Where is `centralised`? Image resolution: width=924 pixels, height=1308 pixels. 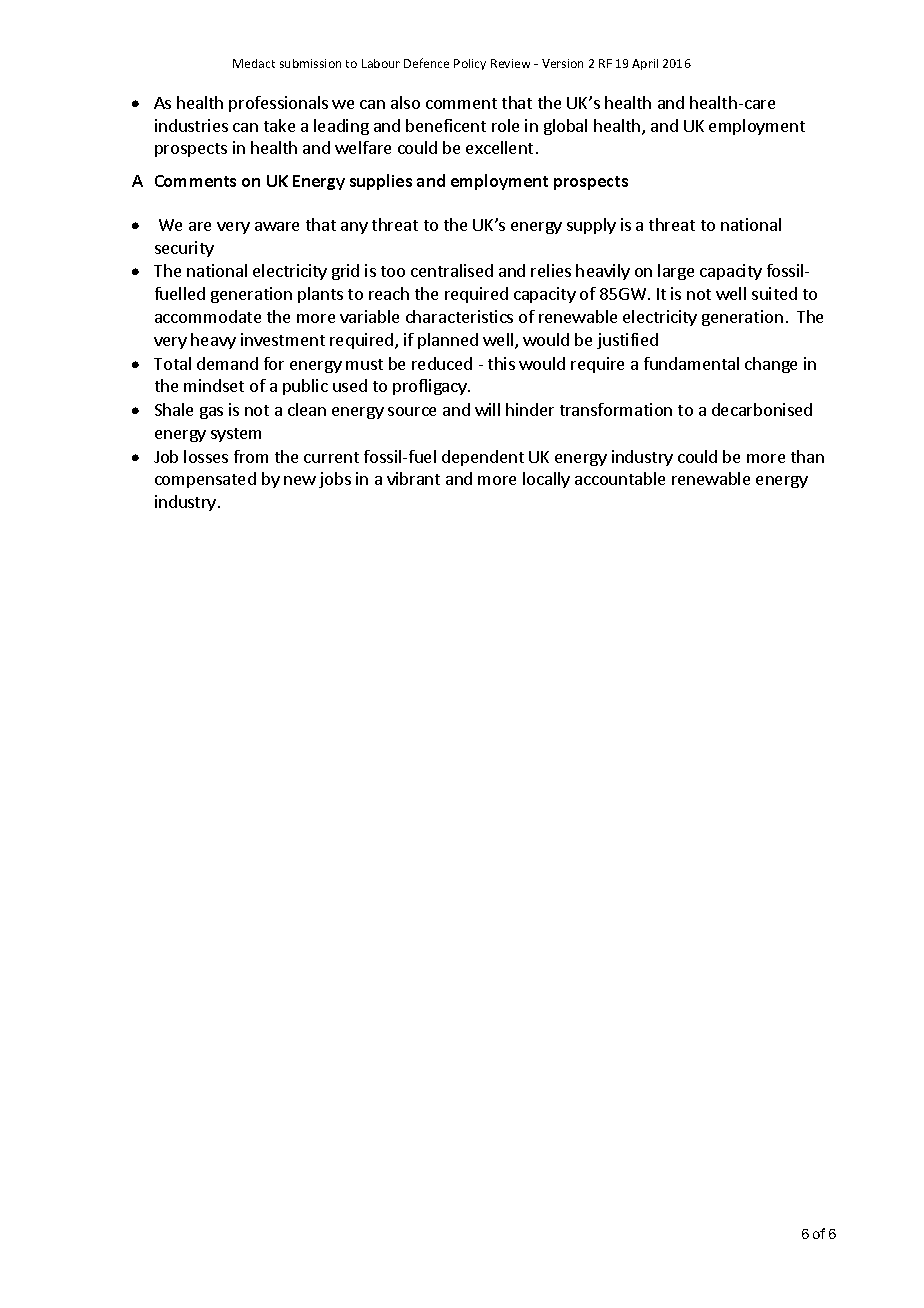
centralised is located at coordinates (452, 270).
